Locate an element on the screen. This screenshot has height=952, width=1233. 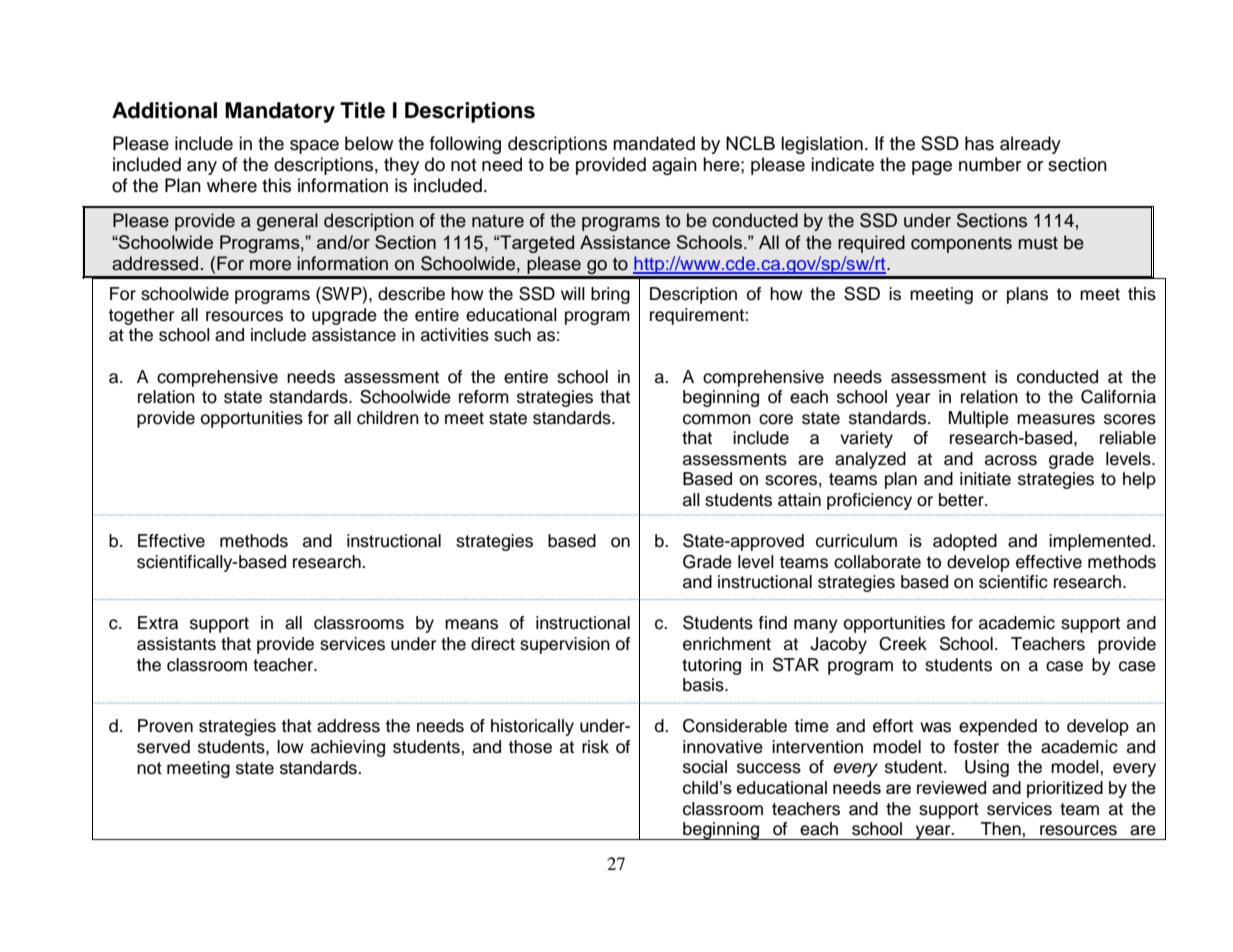
already is located at coordinates (1030, 145).
